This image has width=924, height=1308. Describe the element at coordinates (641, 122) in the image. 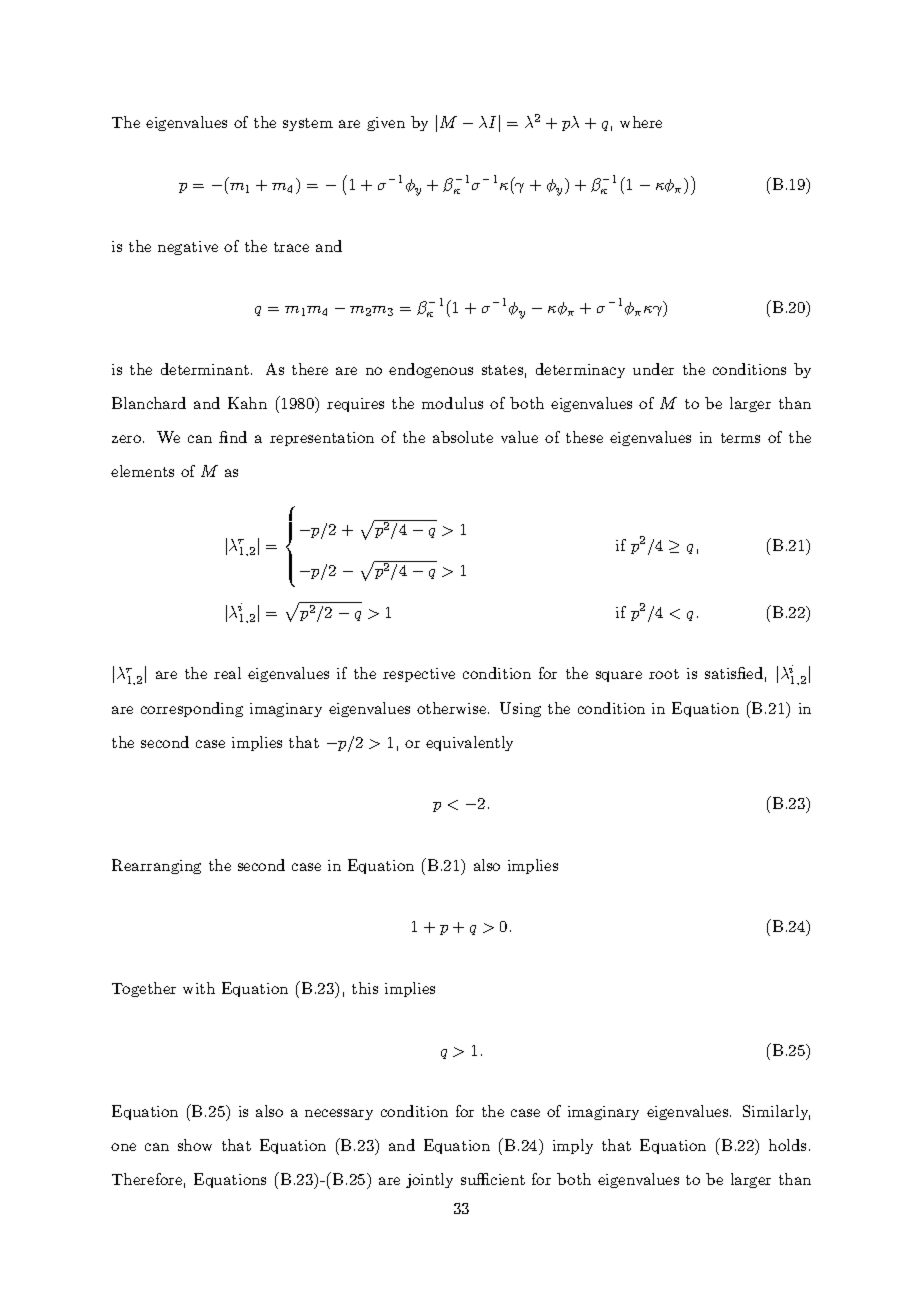

I see `where` at that location.
